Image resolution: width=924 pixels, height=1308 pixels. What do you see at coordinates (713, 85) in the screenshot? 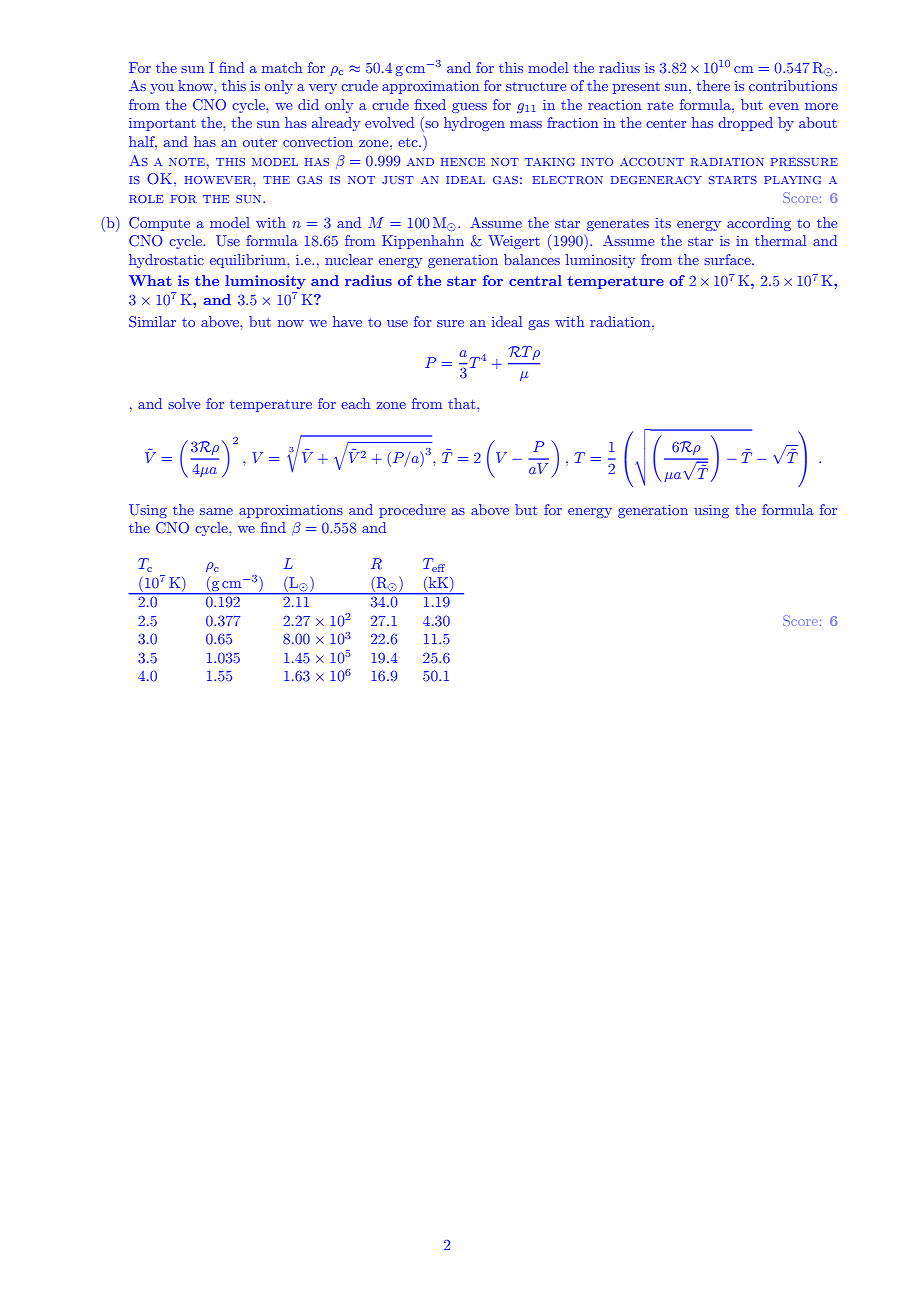
I see `there` at bounding box center [713, 85].
